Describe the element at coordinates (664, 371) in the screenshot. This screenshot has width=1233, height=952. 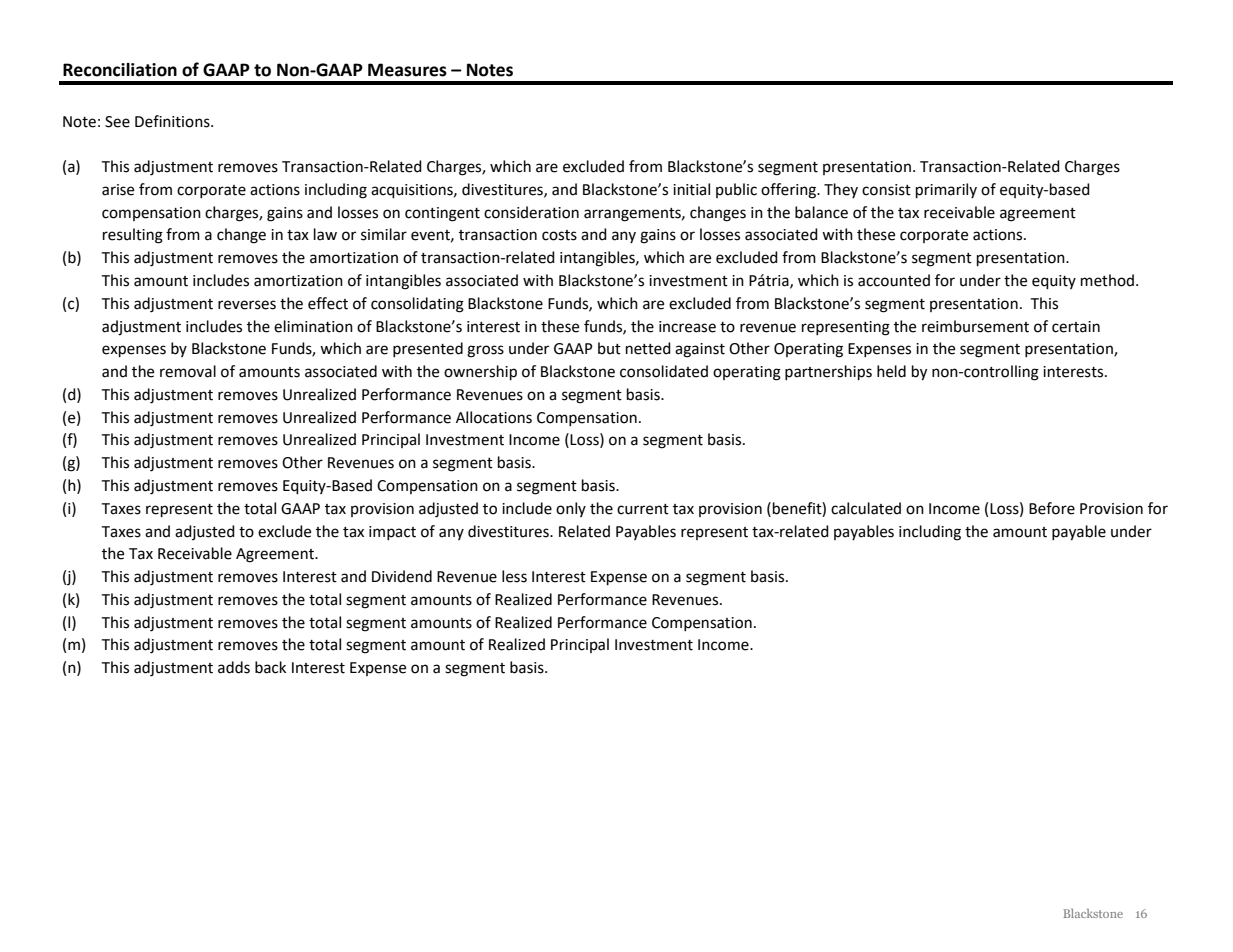
I see `consolidated` at that location.
